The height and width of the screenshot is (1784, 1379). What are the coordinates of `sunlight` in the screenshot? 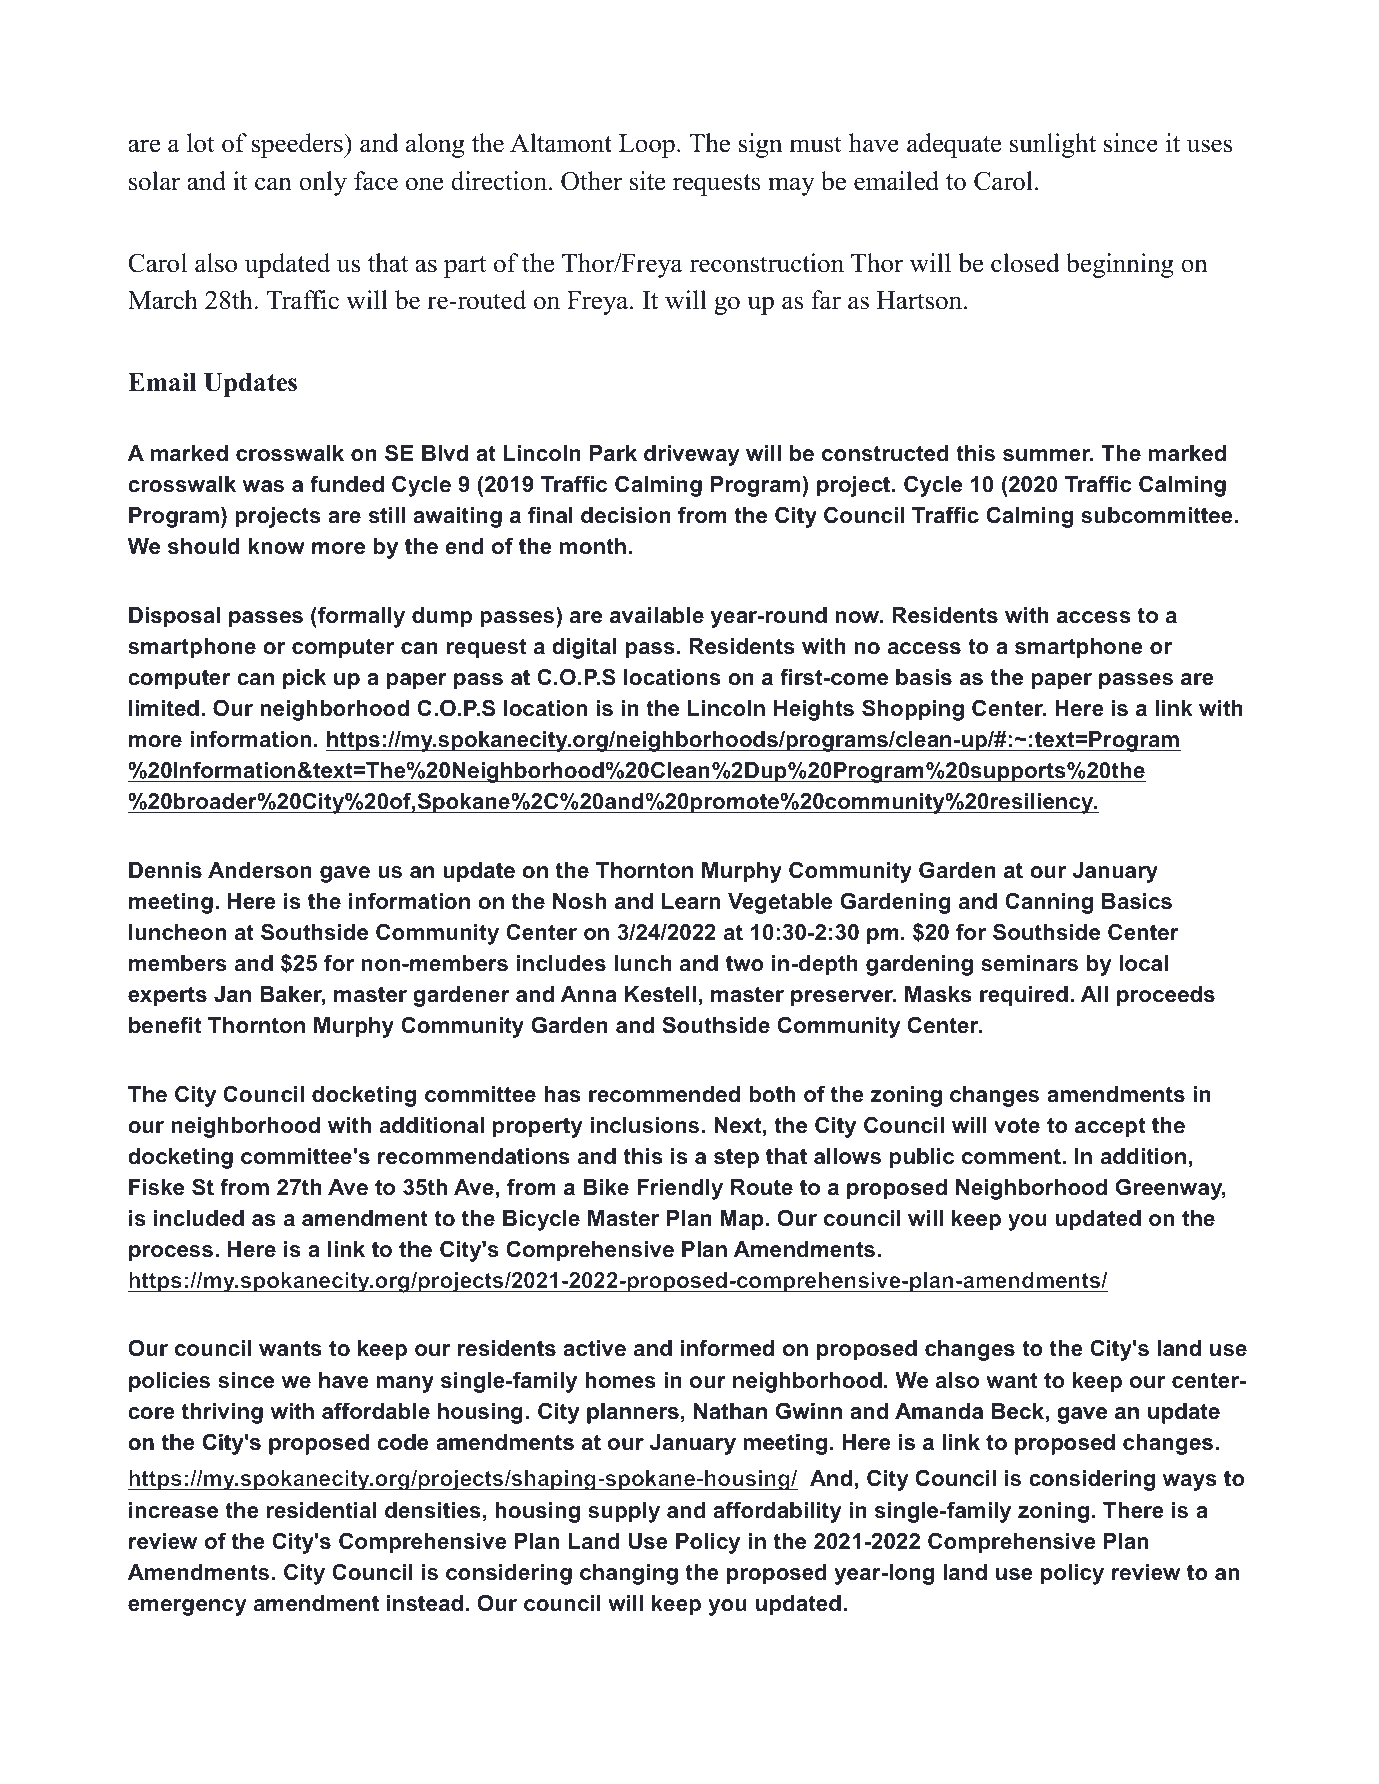 It's located at (1053, 145).
